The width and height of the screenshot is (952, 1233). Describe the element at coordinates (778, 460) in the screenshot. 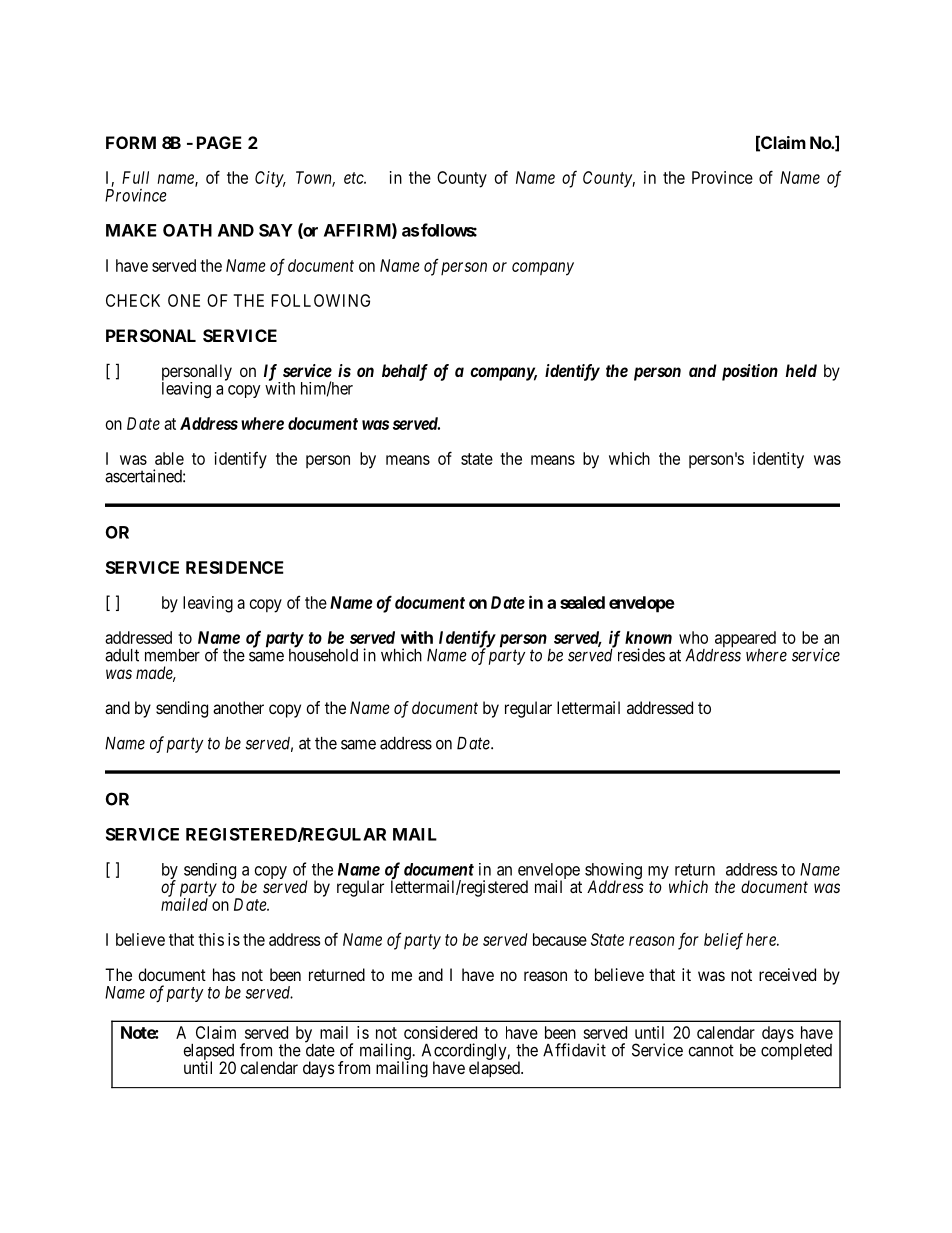

I see `identity` at that location.
